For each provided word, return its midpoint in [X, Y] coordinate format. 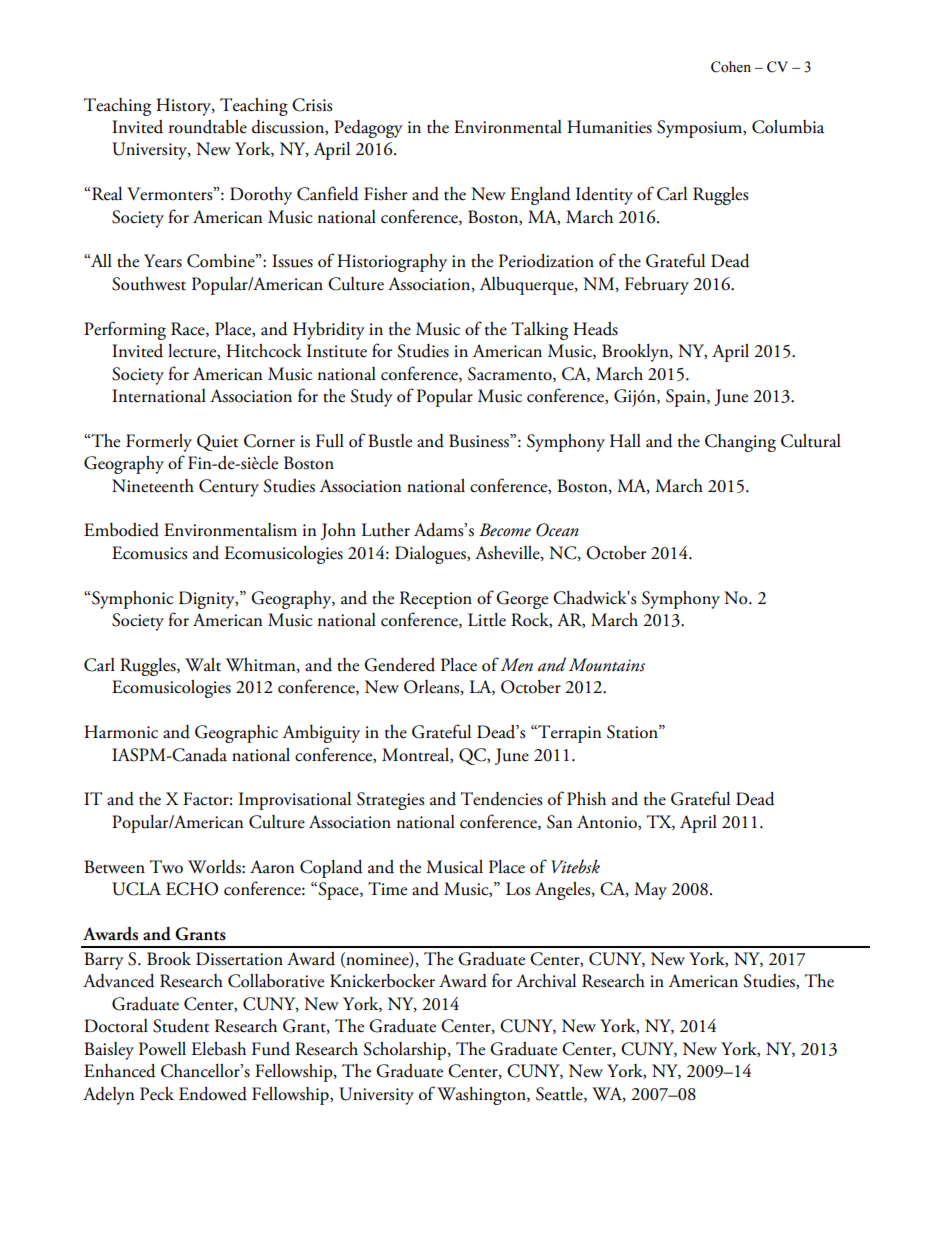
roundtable [208, 127]
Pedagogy [368, 129]
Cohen [731, 67]
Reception [436, 600]
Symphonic [132, 600]
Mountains [607, 665]
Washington [482, 1096]
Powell [162, 1049]
